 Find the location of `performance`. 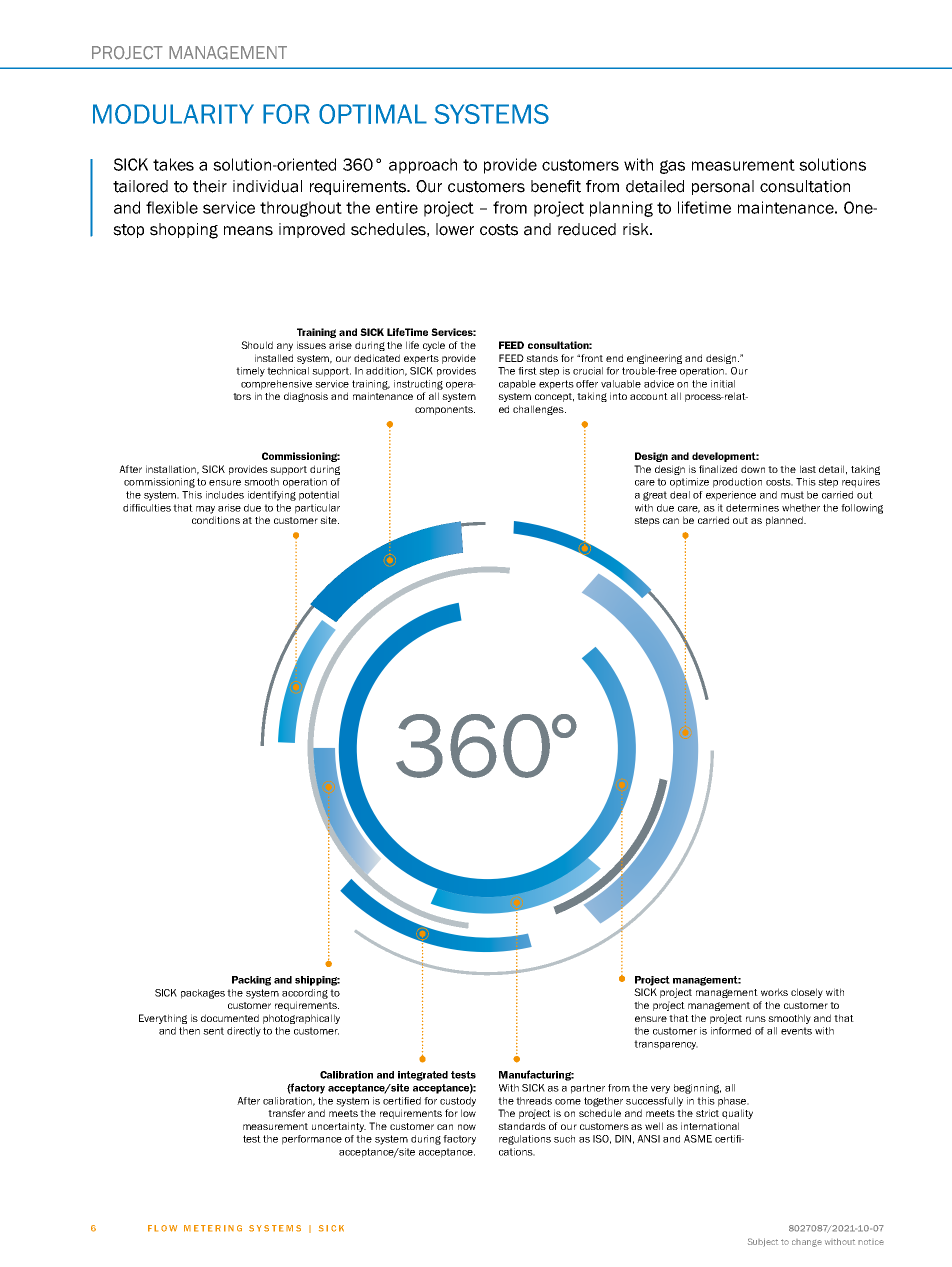

performance is located at coordinates (312, 1140).
